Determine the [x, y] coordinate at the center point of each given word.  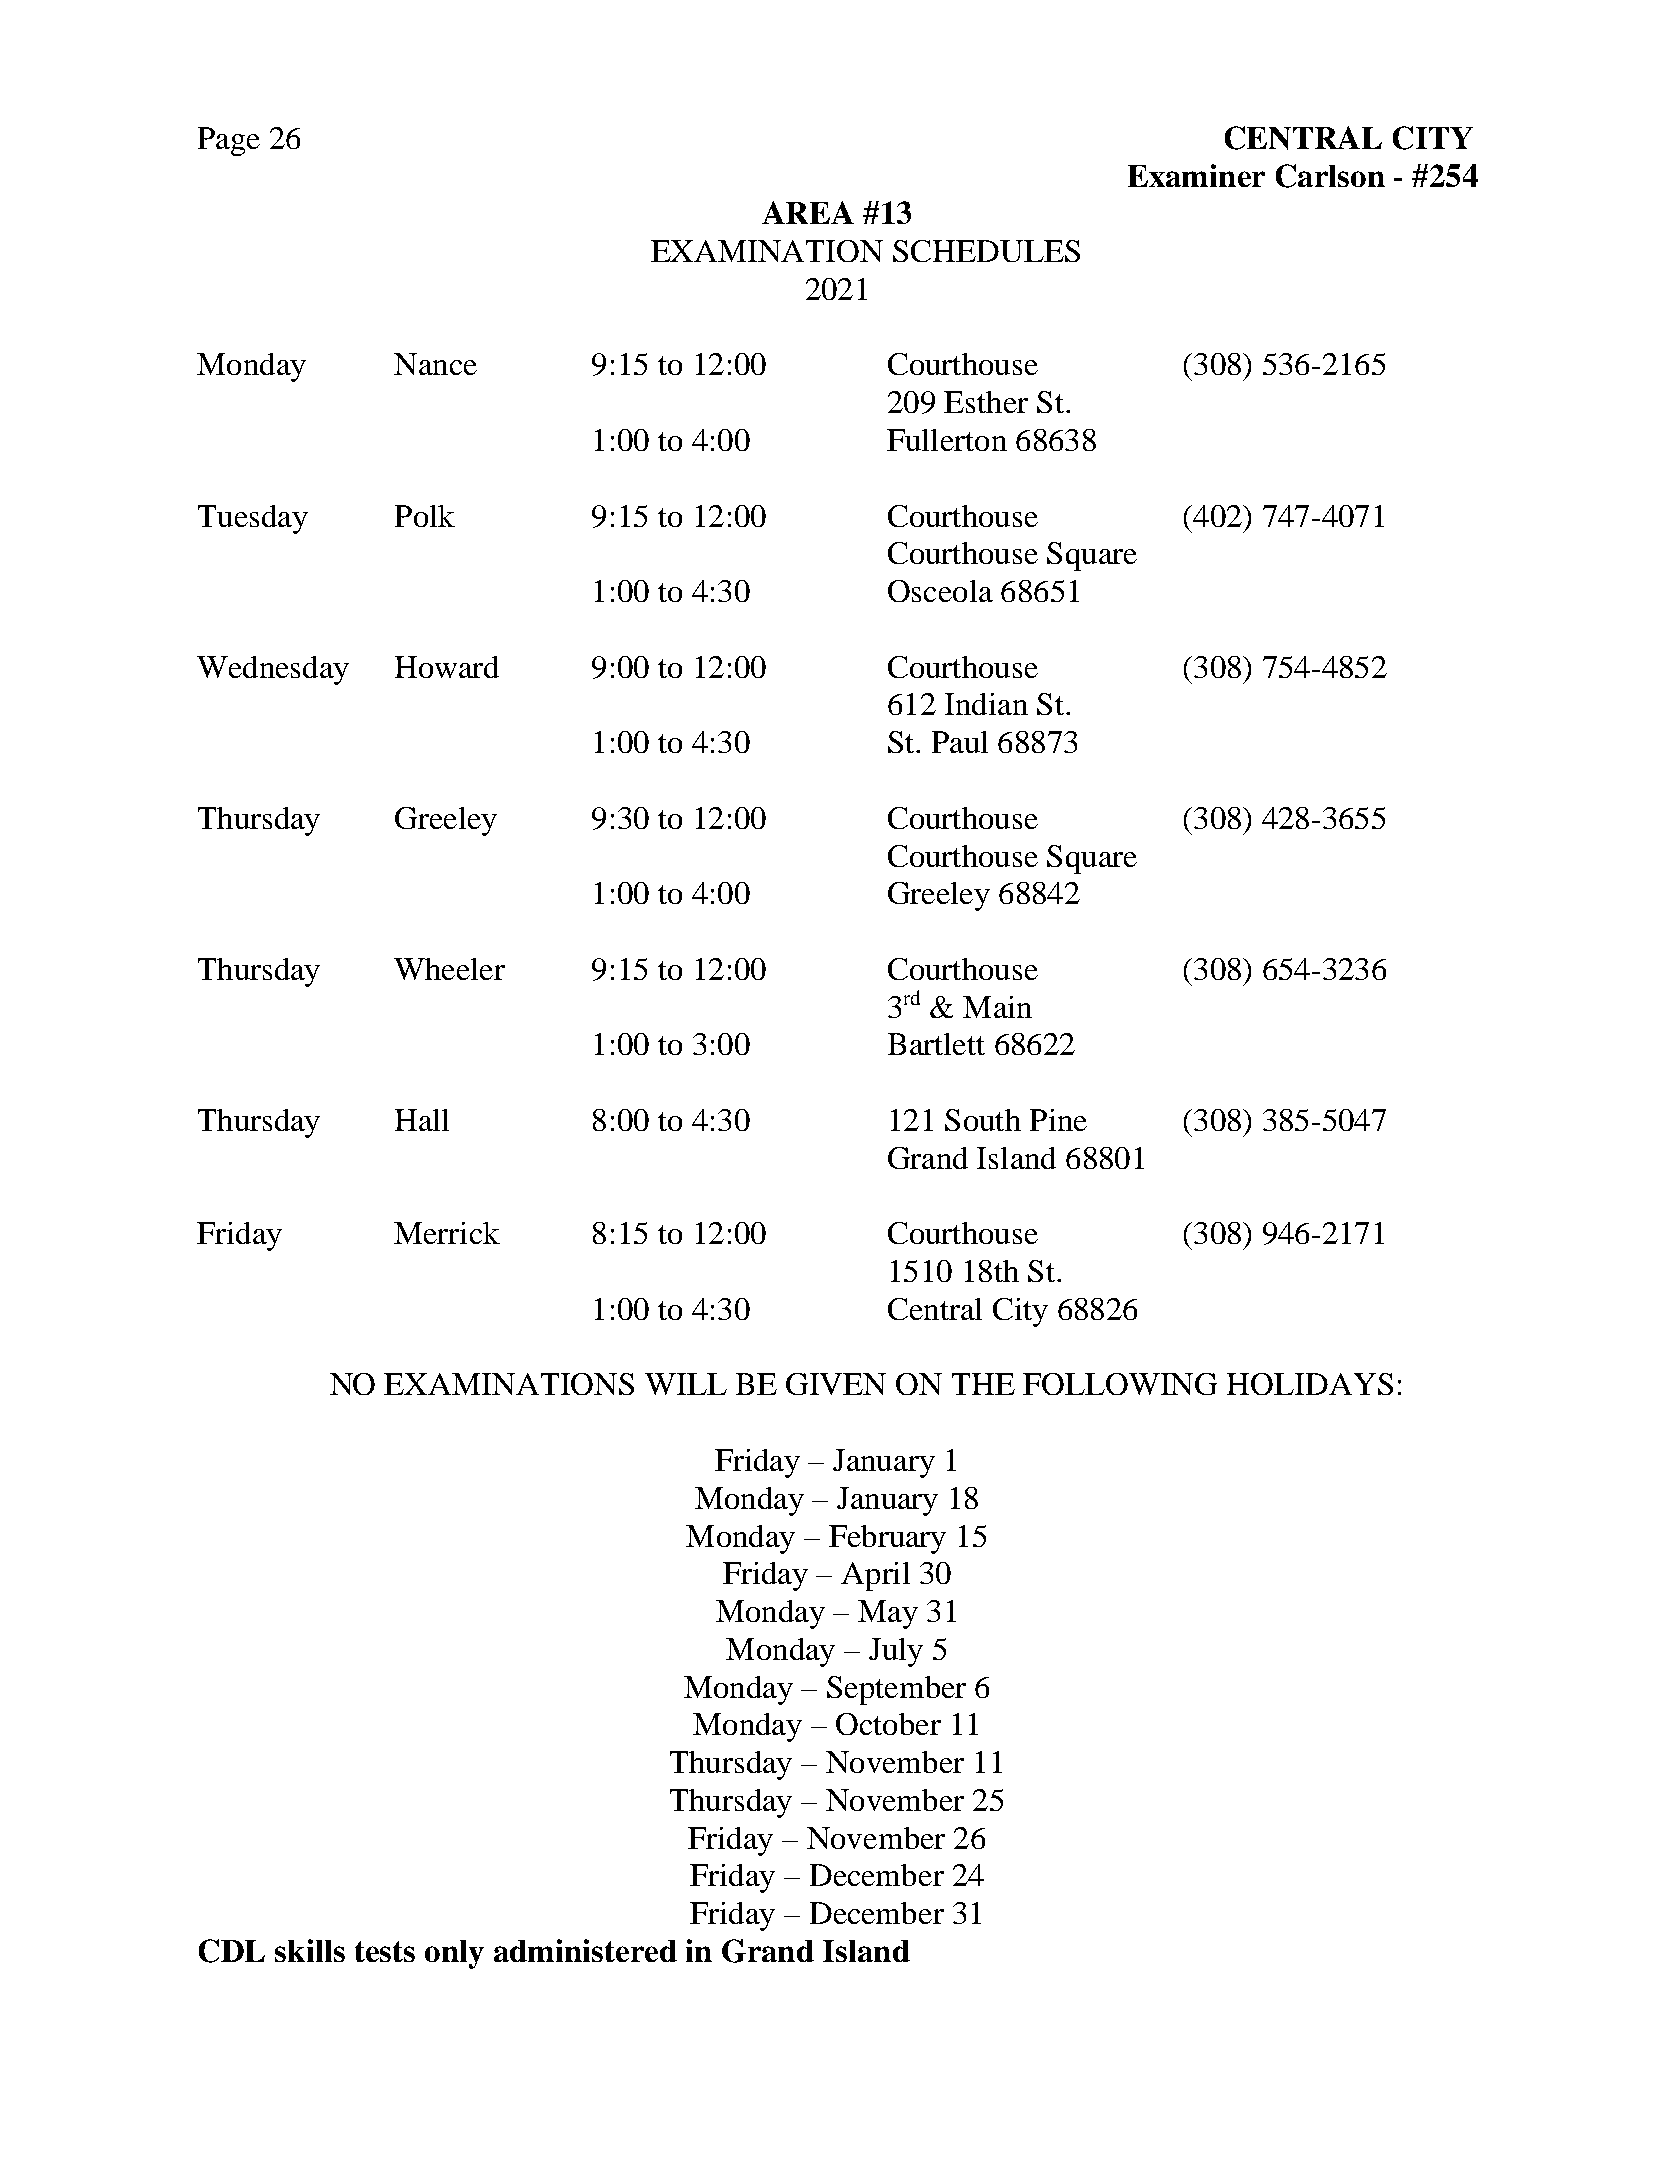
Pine [1058, 1120]
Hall [422, 1120]
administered [585, 1950]
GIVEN [836, 1384]
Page [229, 141]
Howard [447, 667]
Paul [960, 742]
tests [385, 1951]
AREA [808, 212]
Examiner [1196, 175]
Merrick [447, 1233]
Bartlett [936, 1044]
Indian [986, 704]
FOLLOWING [1120, 1384]
